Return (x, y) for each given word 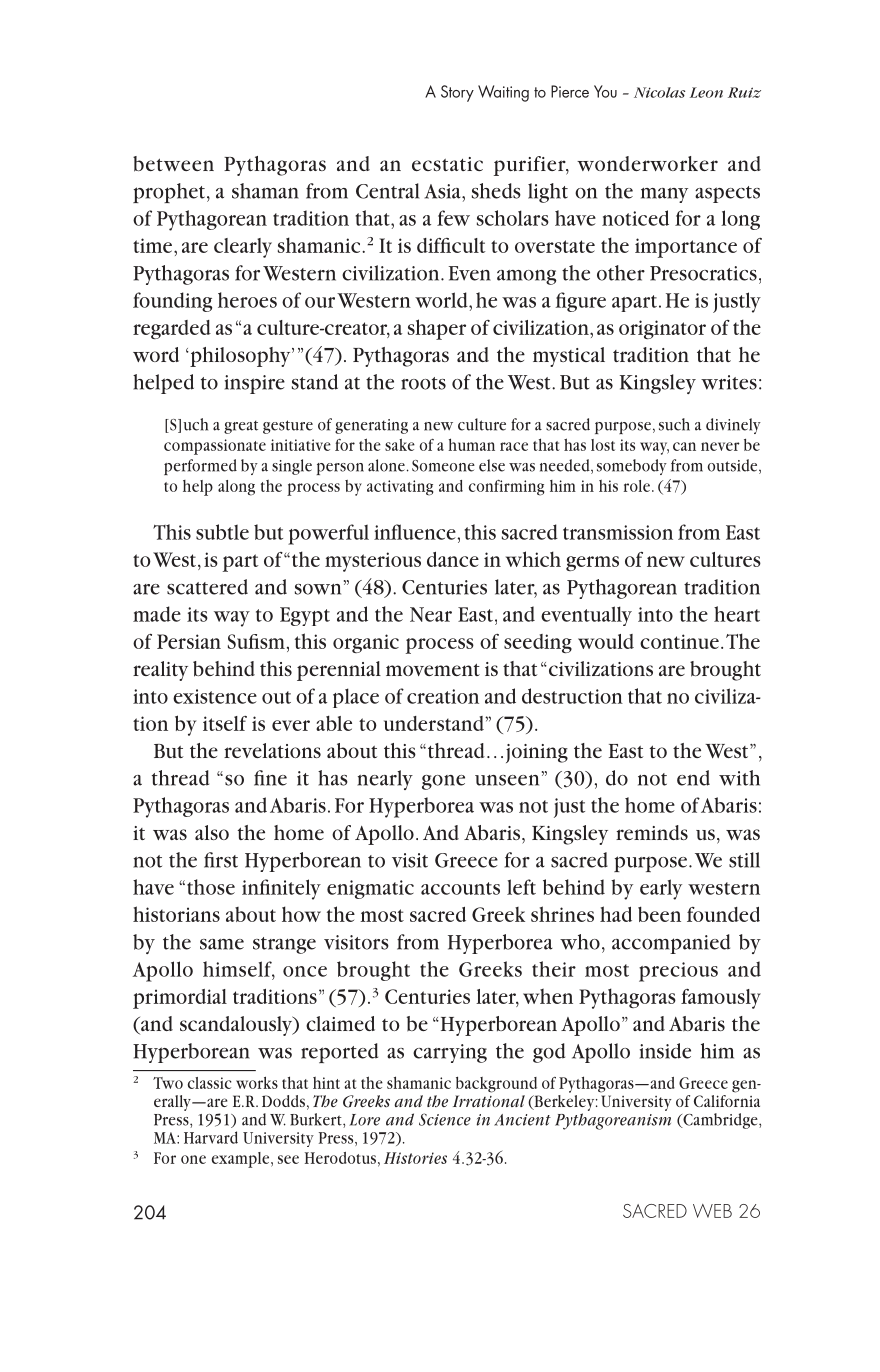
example (242, 1160)
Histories (415, 1158)
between (173, 164)
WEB (712, 1211)
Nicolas (659, 92)
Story (457, 93)
